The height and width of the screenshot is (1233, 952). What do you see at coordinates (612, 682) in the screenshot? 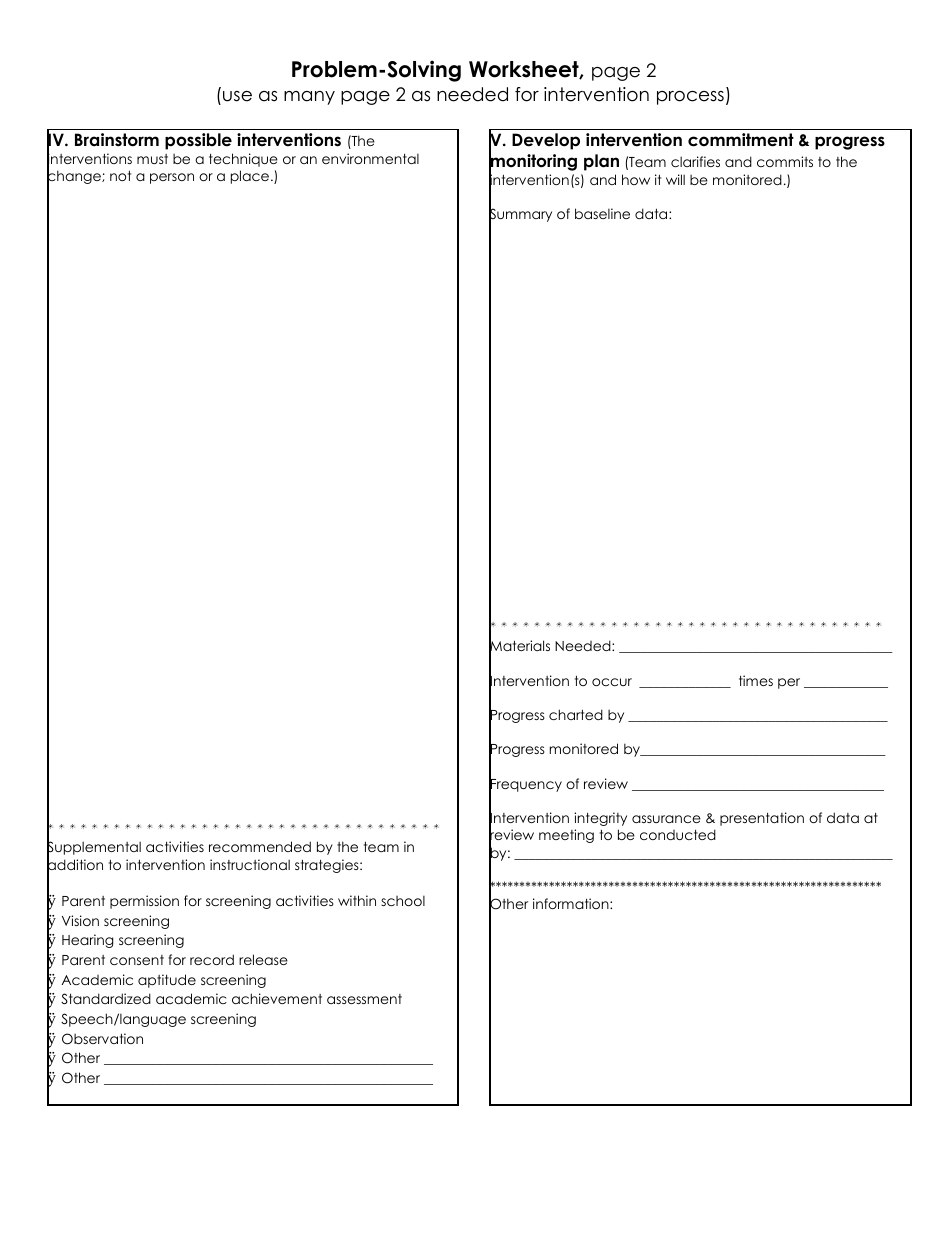
I see `occur` at bounding box center [612, 682].
